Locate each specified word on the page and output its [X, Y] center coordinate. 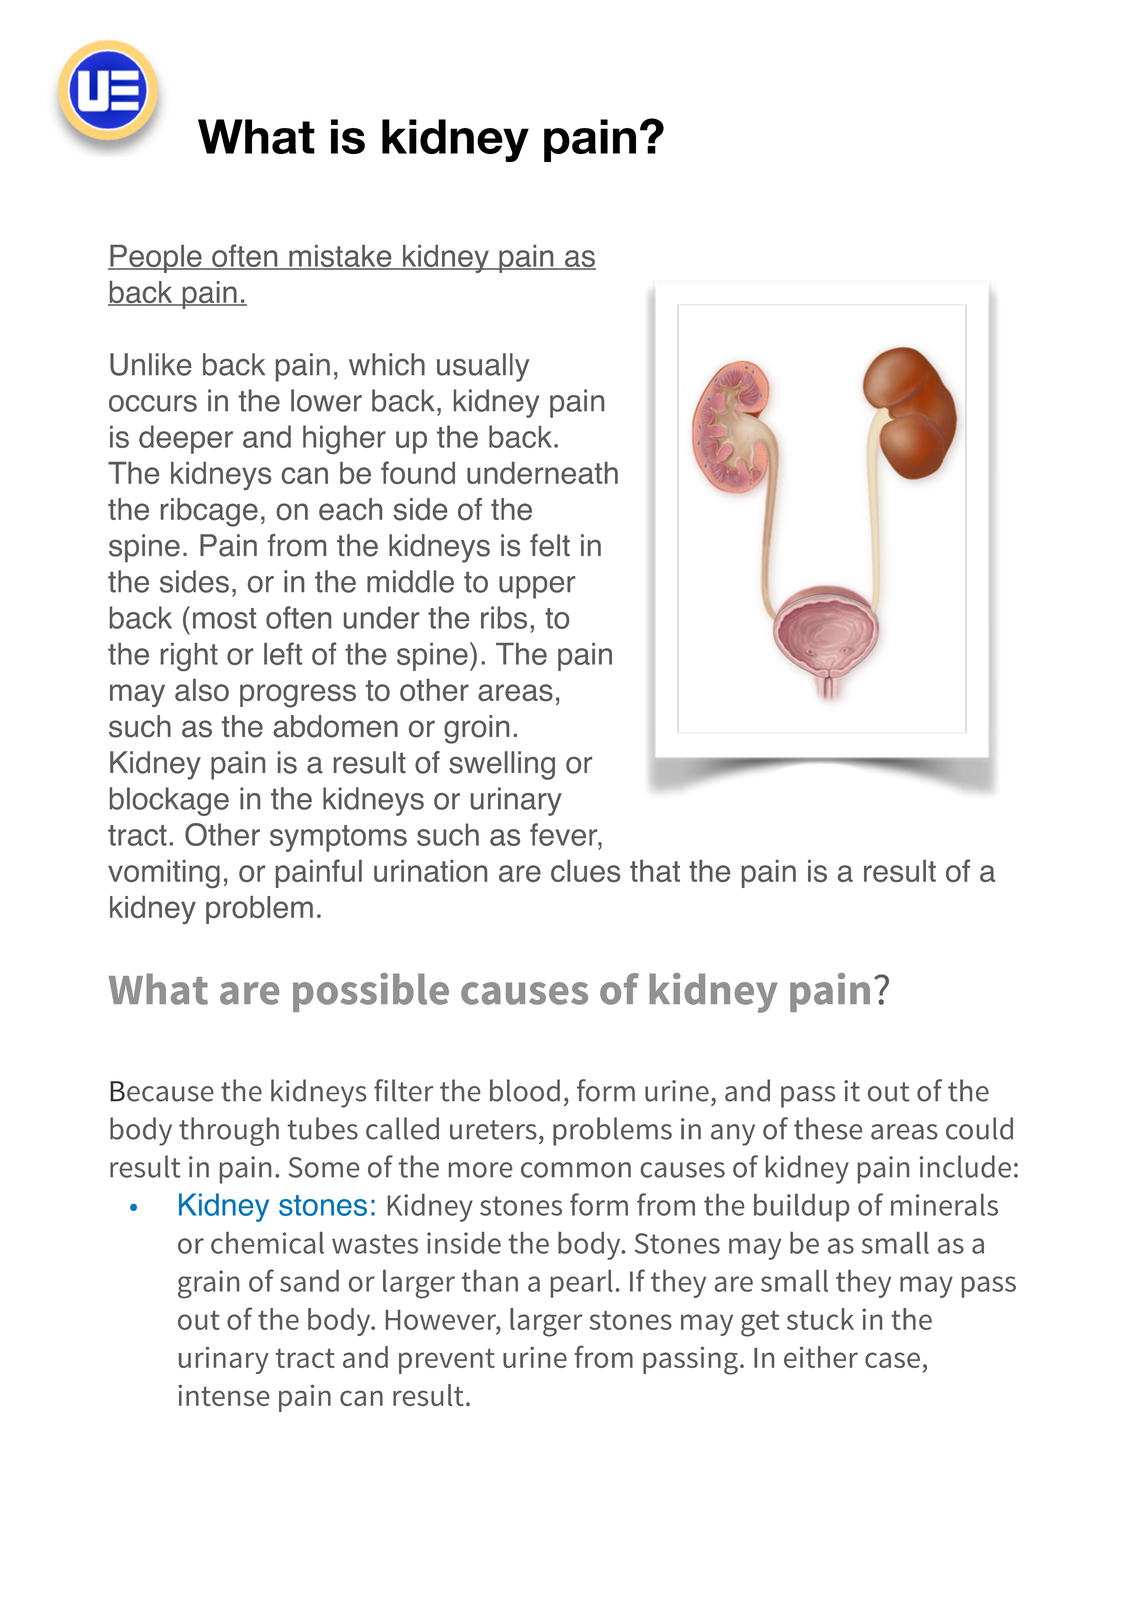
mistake [340, 257]
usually [483, 367]
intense [223, 1395]
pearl [582, 1284]
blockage [169, 801]
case [892, 1360]
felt [550, 545]
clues [585, 871]
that [655, 871]
